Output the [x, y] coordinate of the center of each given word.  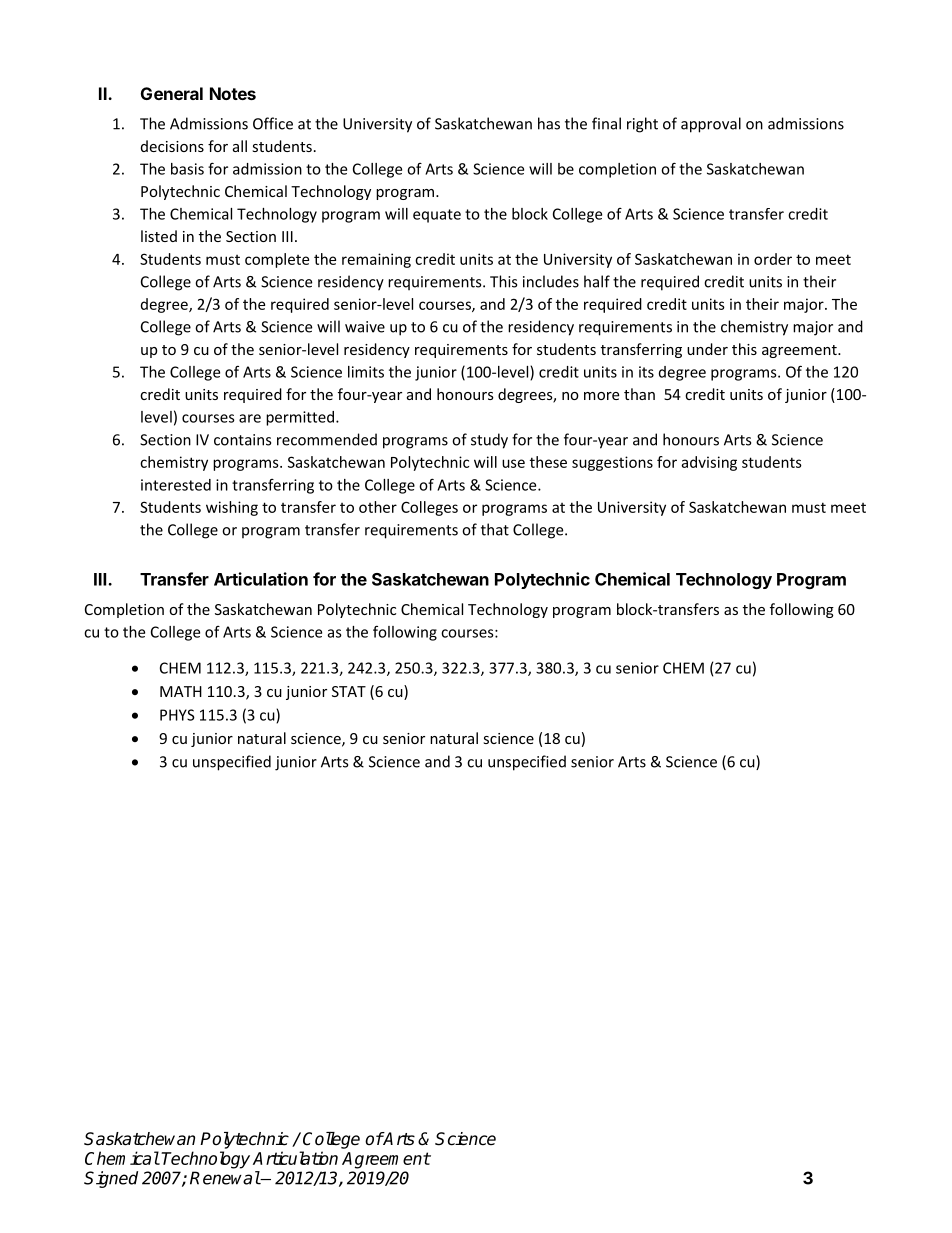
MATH [181, 691]
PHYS [177, 715]
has [549, 123]
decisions [172, 146]
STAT [349, 691]
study [489, 441]
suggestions [612, 463]
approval [711, 125]
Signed [111, 1179]
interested [176, 485]
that [495, 529]
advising [709, 463]
